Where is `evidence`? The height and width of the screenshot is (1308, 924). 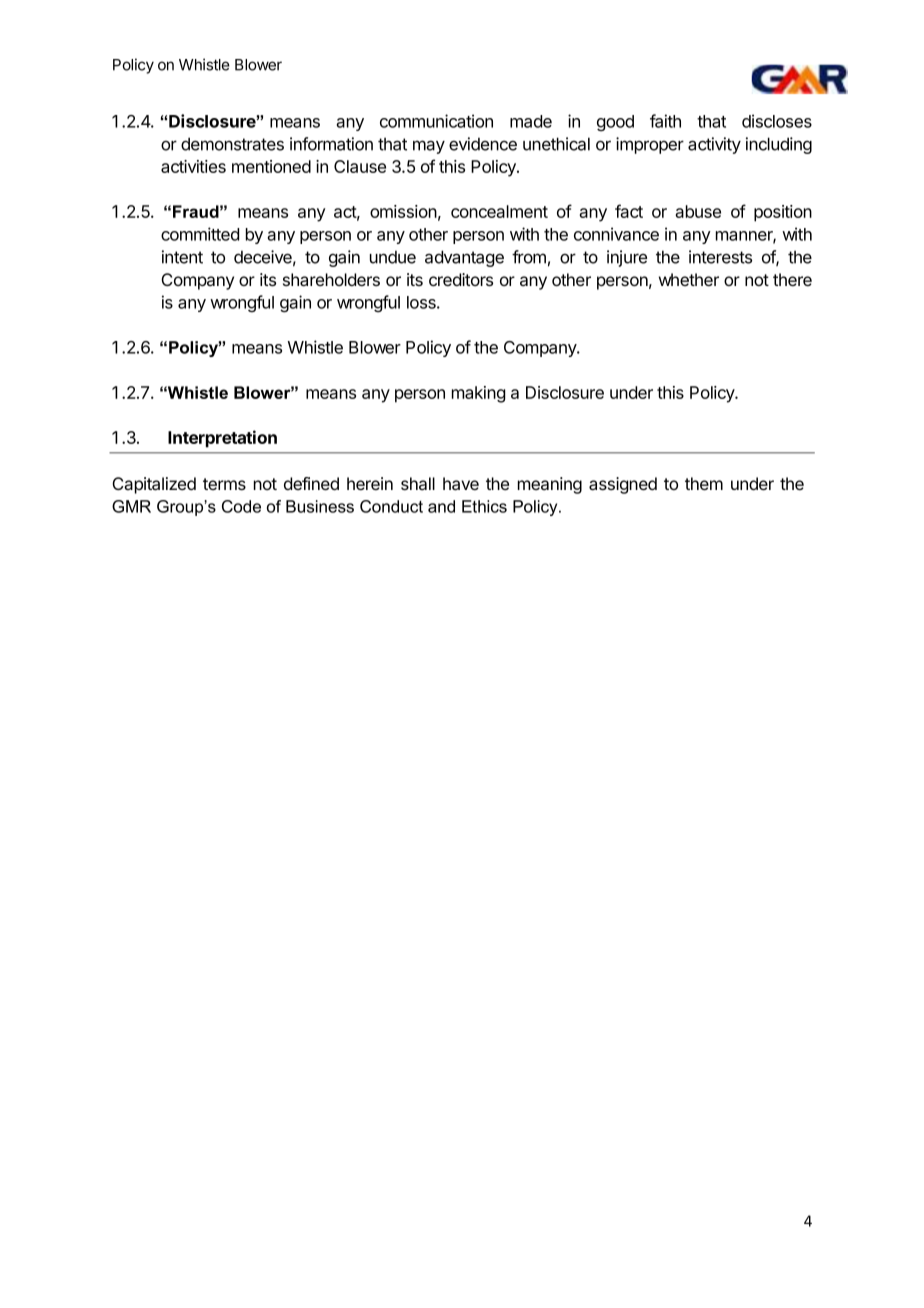
evidence is located at coordinates (483, 144).
